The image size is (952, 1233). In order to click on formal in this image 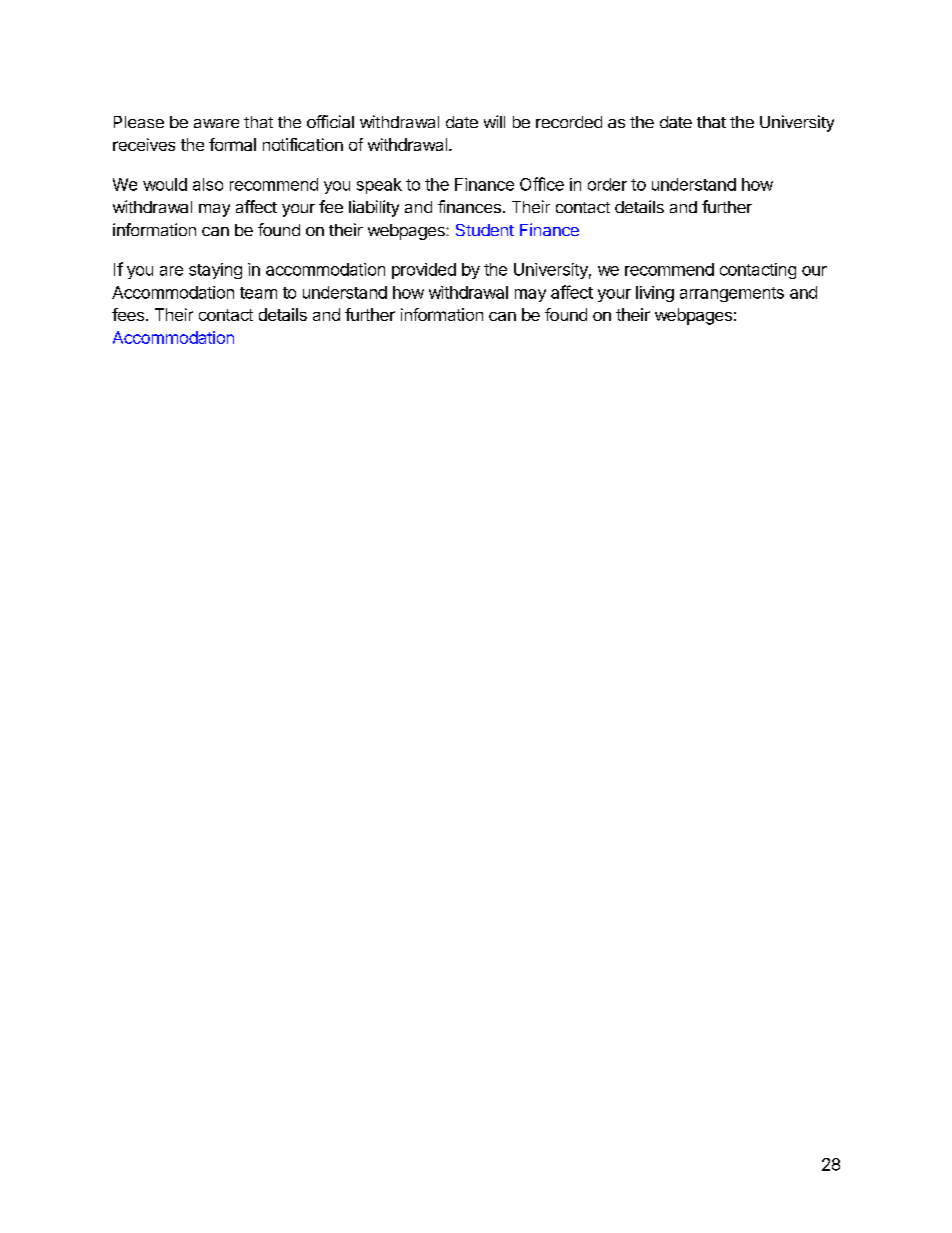, I will do `click(232, 144)`.
